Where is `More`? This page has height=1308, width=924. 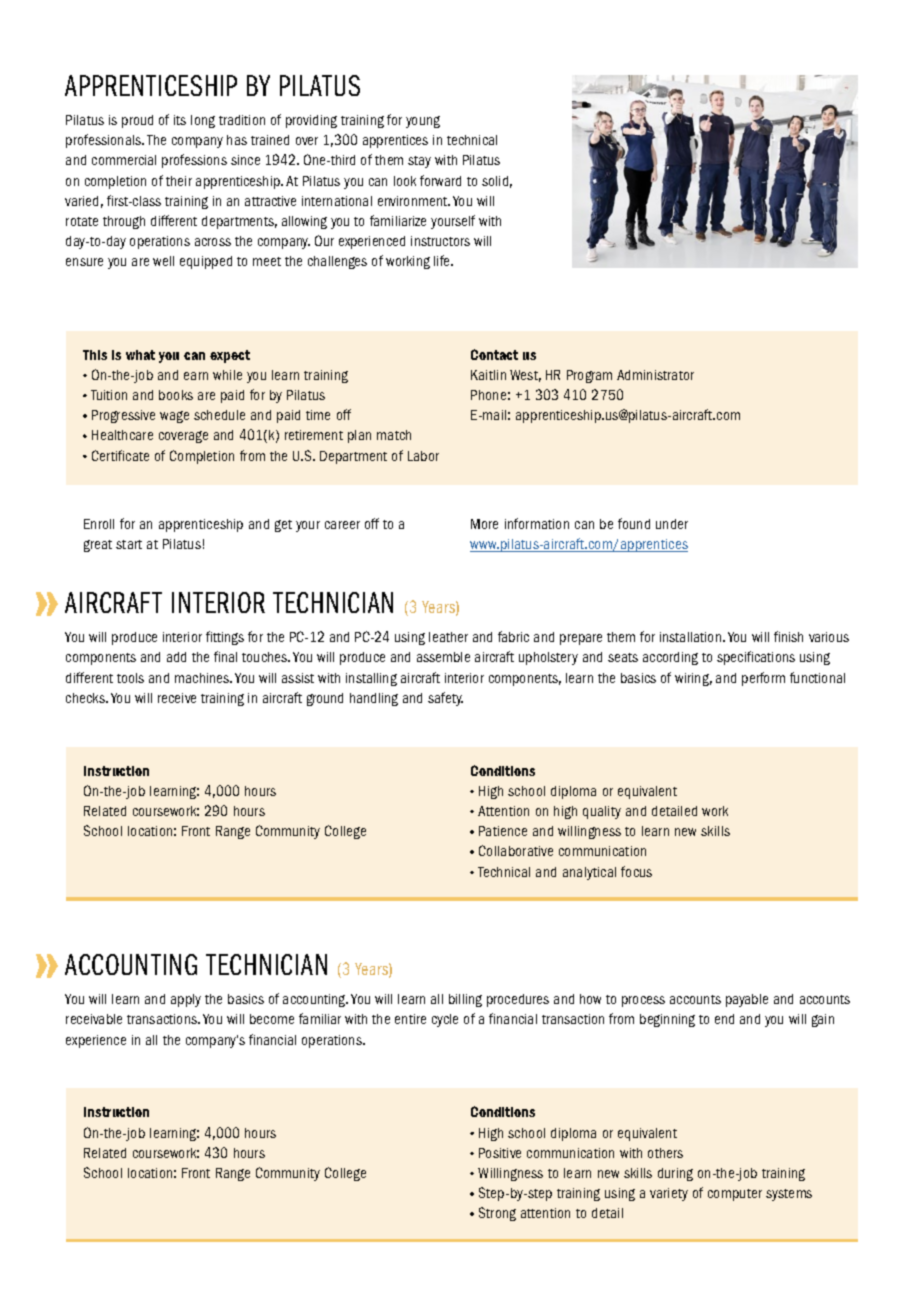 More is located at coordinates (484, 524).
